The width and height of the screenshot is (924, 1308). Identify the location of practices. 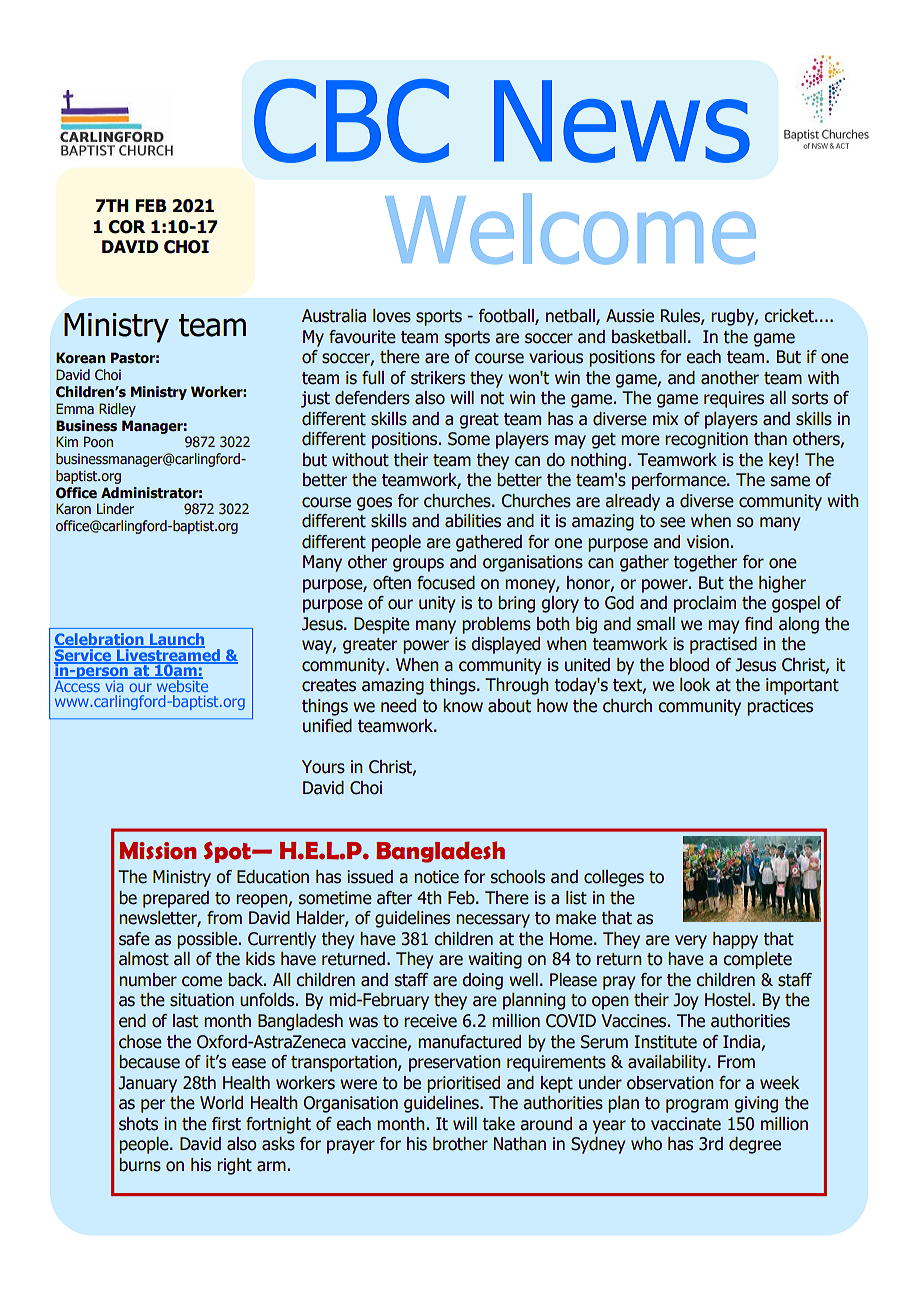
(780, 707).
